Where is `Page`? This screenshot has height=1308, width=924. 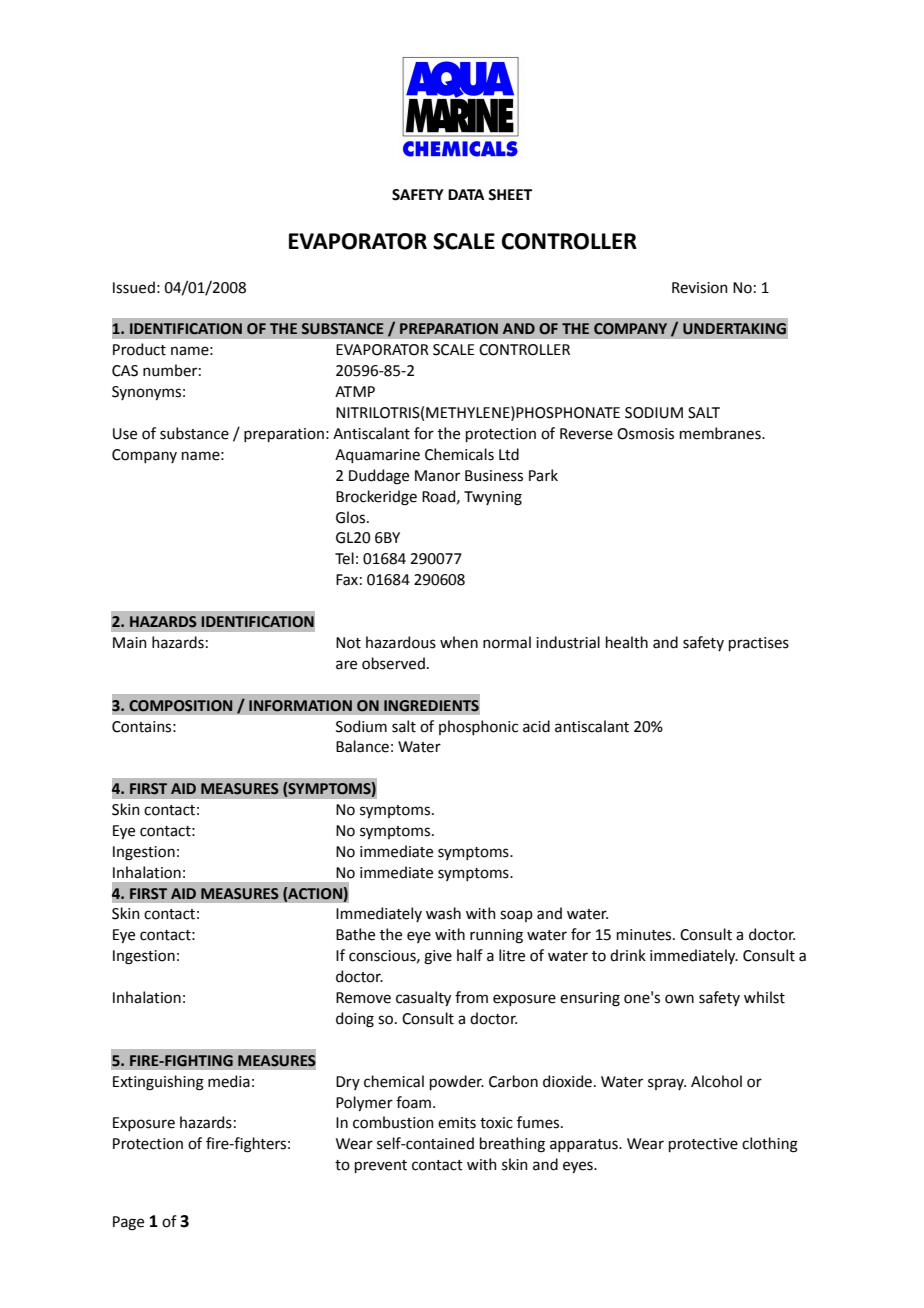 Page is located at coordinates (128, 1223).
